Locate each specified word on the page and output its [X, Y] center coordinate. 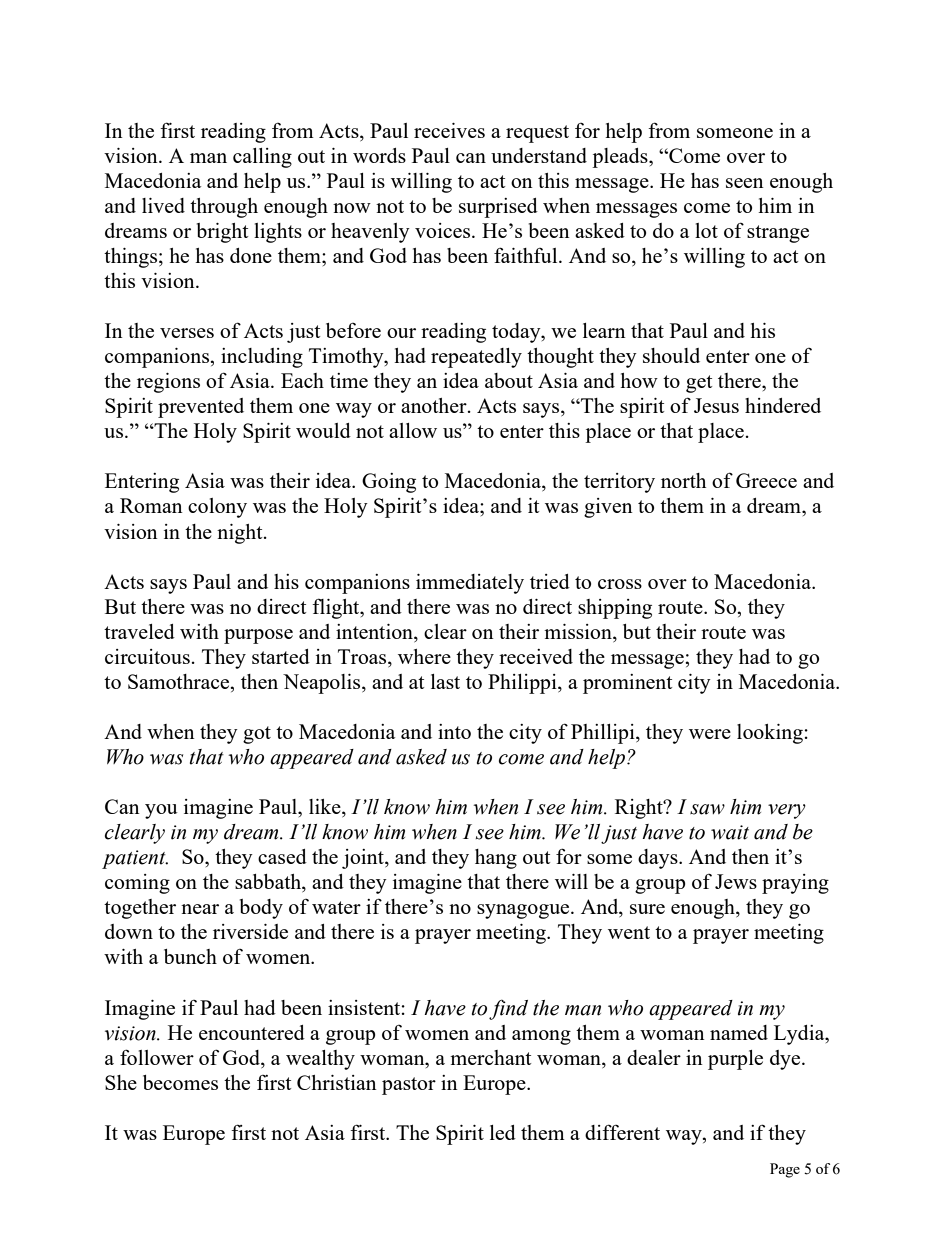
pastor [409, 1086]
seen [745, 183]
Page [785, 1170]
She [121, 1082]
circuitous [147, 656]
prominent [627, 684]
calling [262, 158]
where [424, 656]
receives [449, 130]
